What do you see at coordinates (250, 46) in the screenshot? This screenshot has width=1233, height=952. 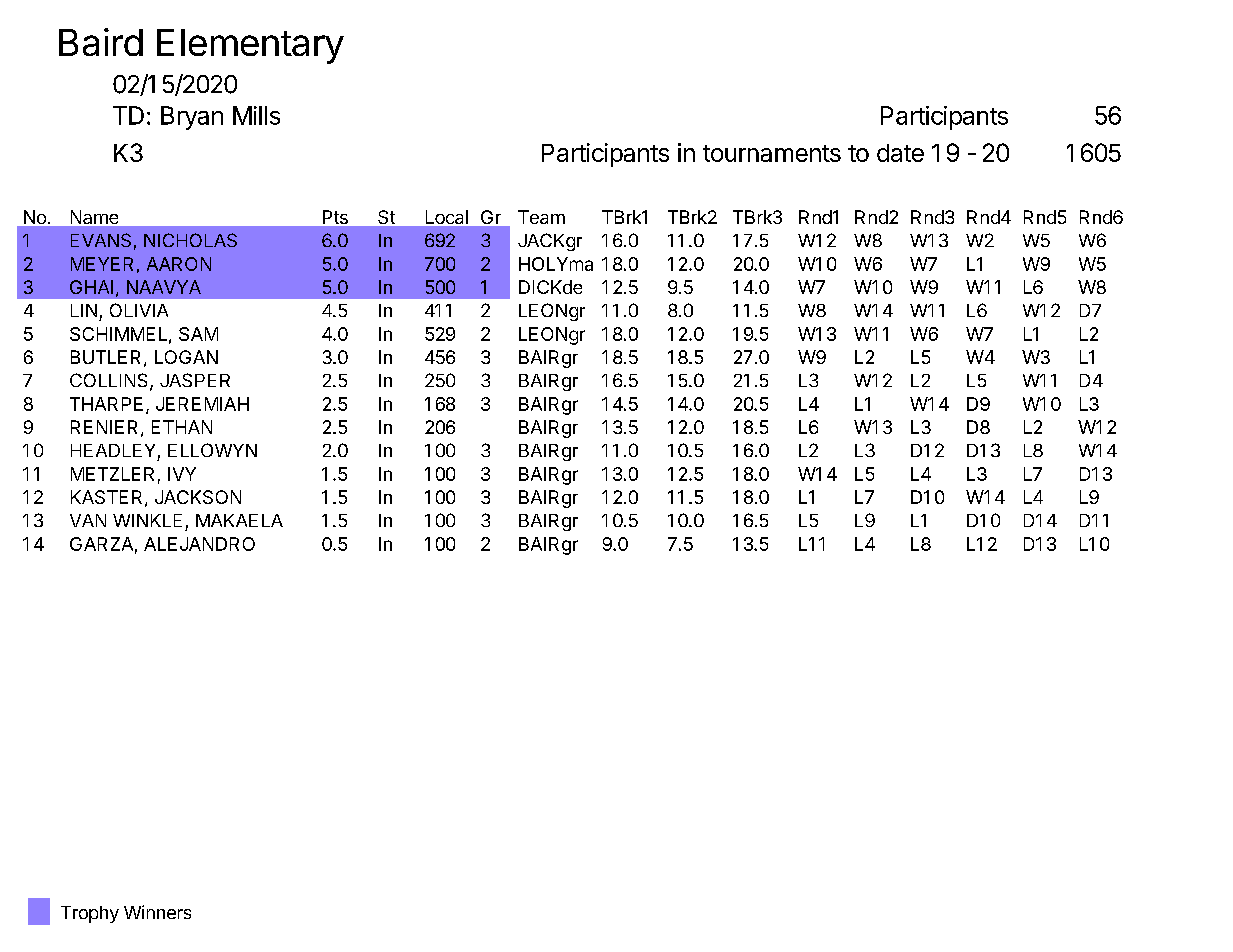 I see `Elementary` at bounding box center [250, 46].
